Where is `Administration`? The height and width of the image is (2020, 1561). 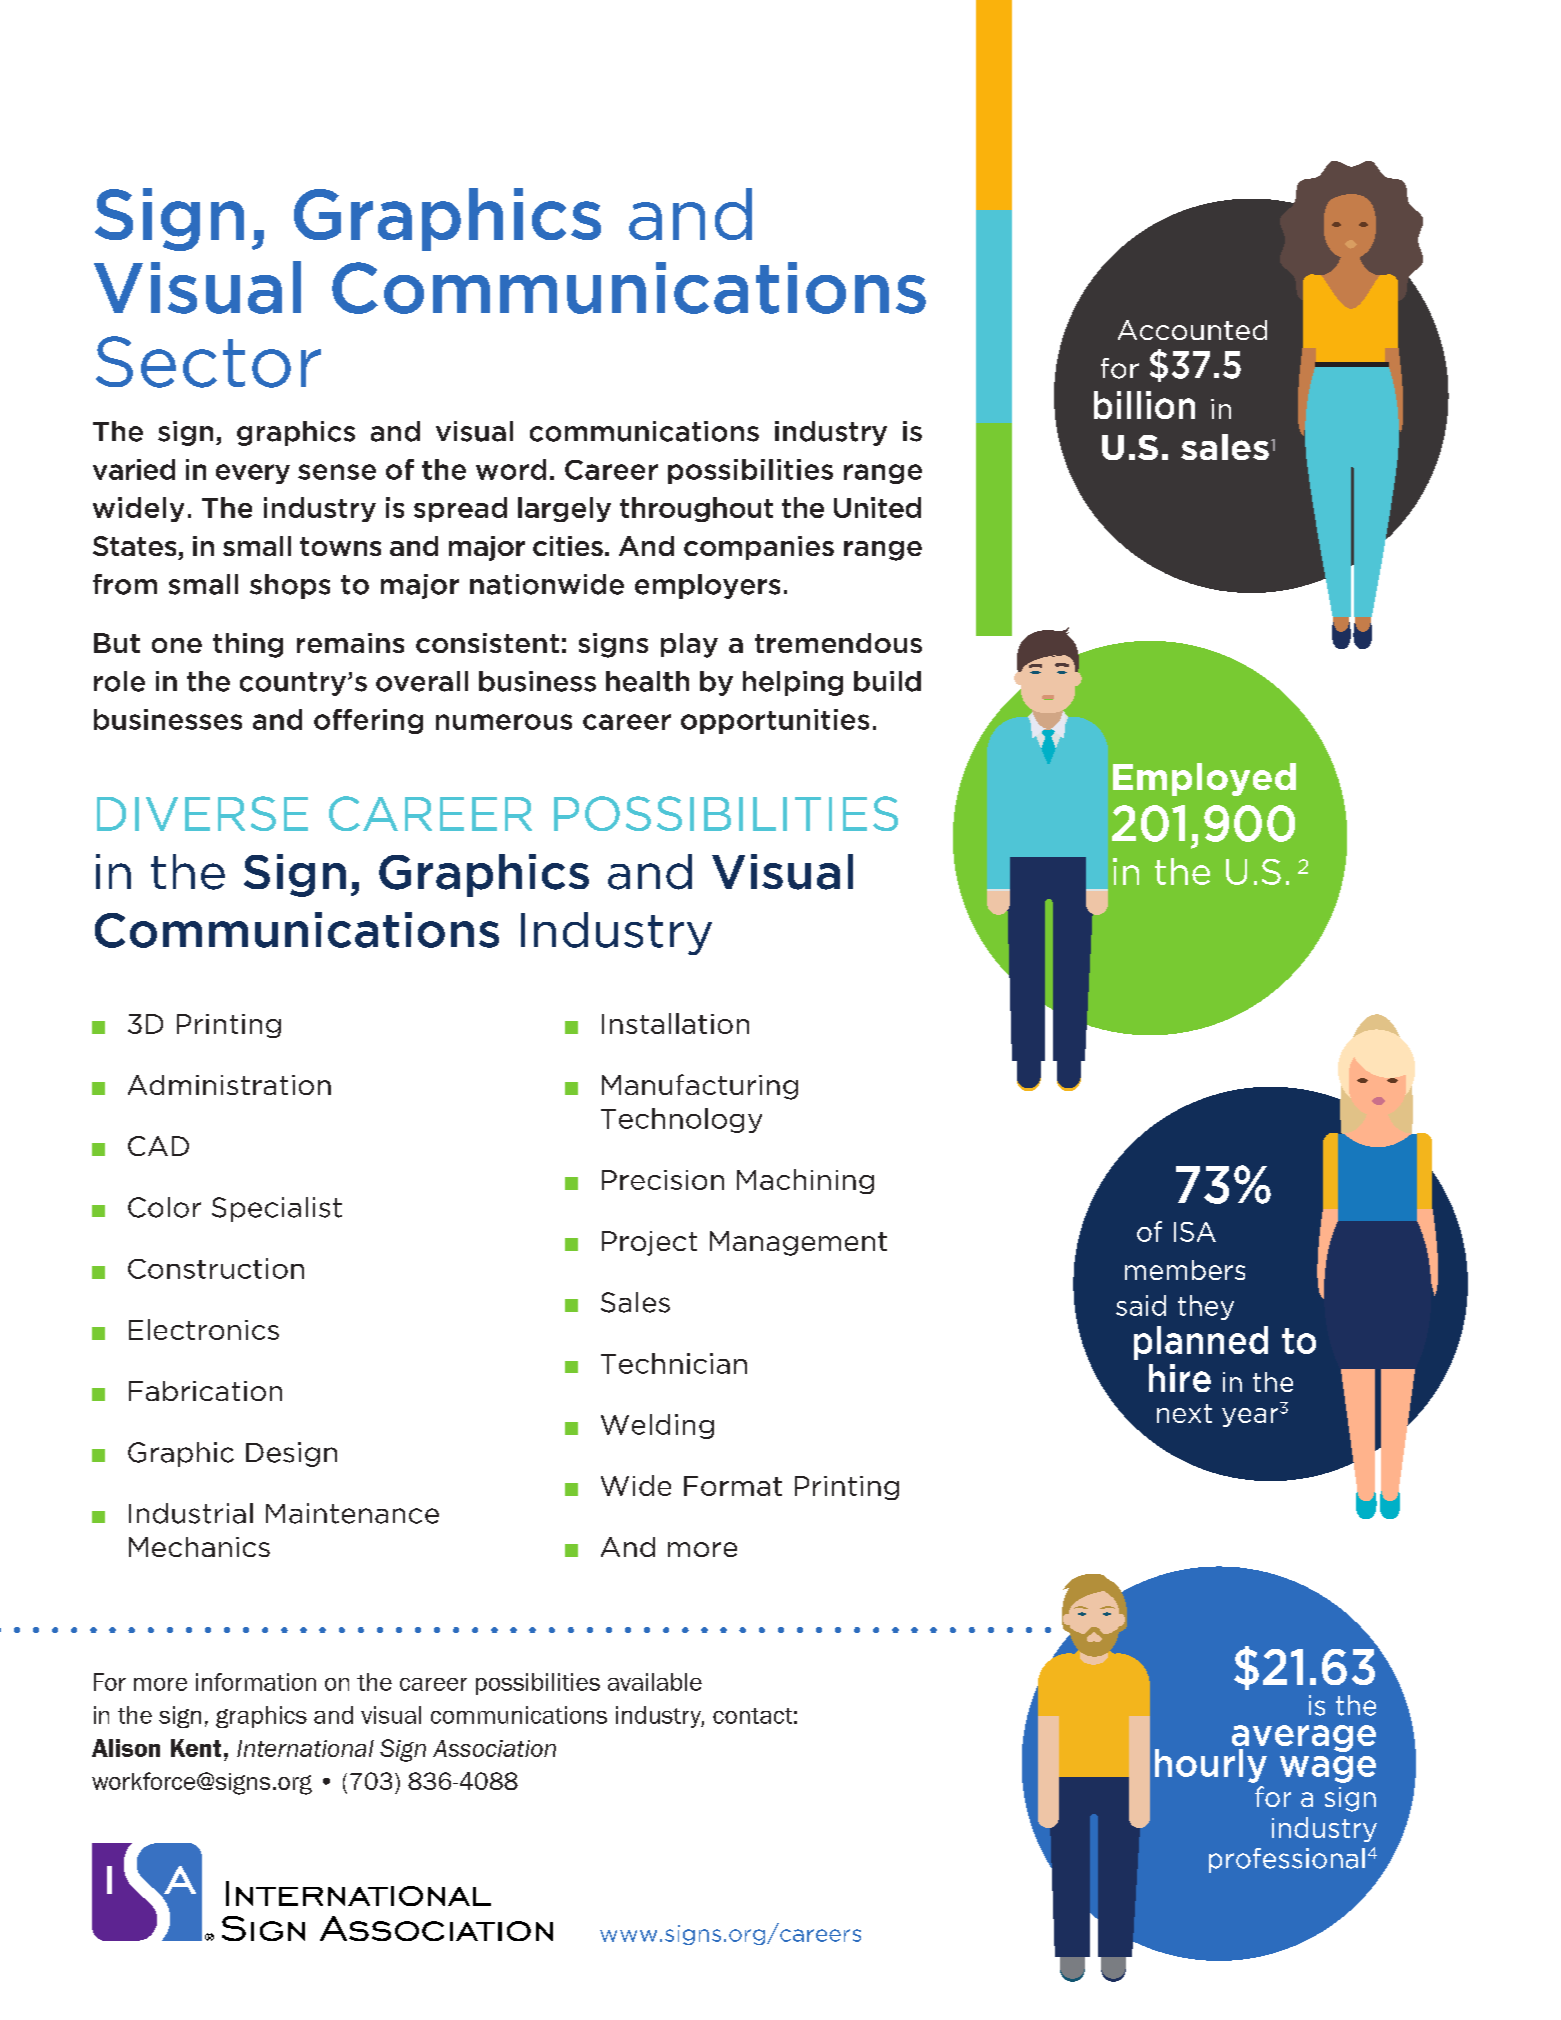
Administration is located at coordinates (229, 1085).
